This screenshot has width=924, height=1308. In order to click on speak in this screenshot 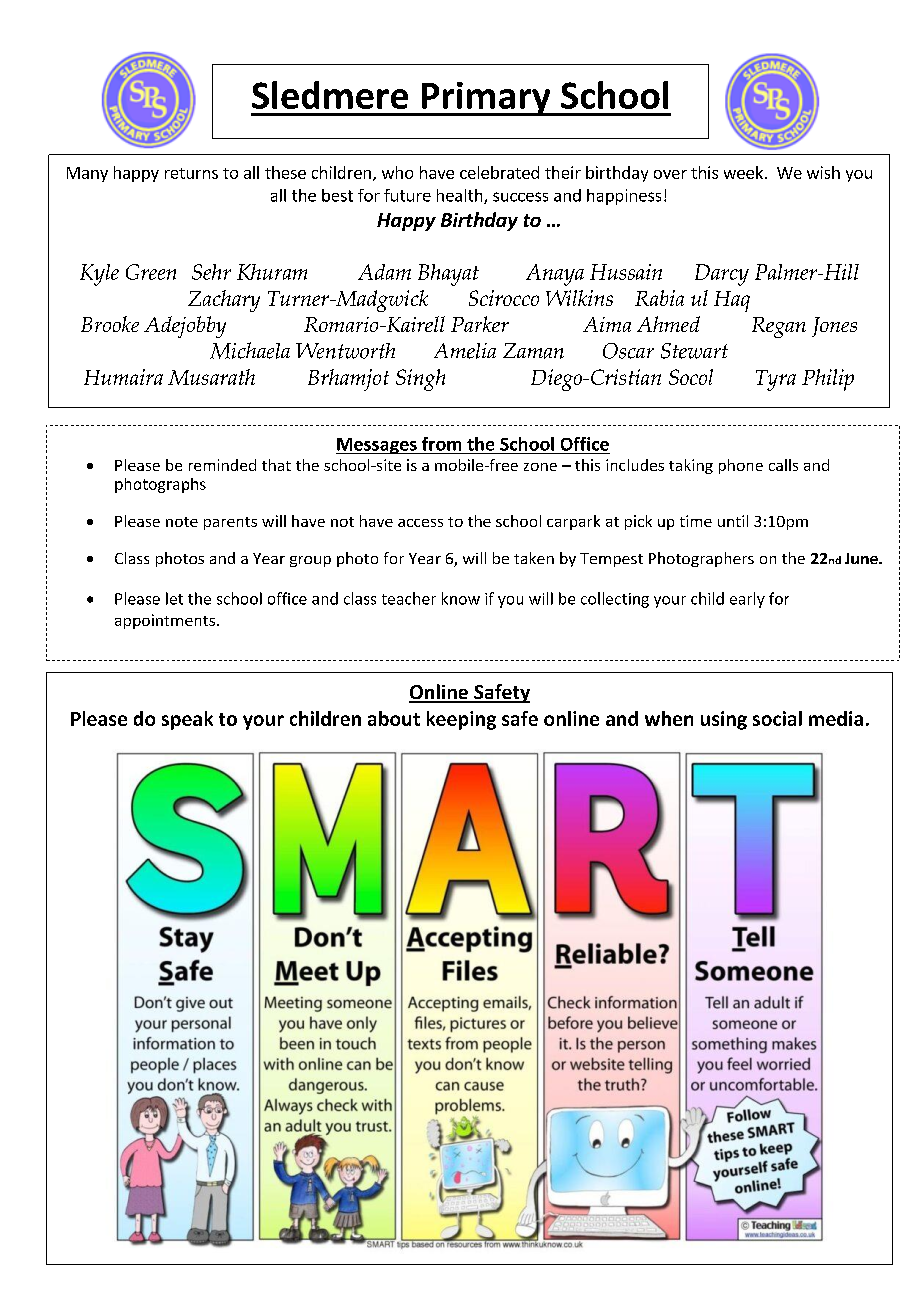, I will do `click(187, 720)`.
